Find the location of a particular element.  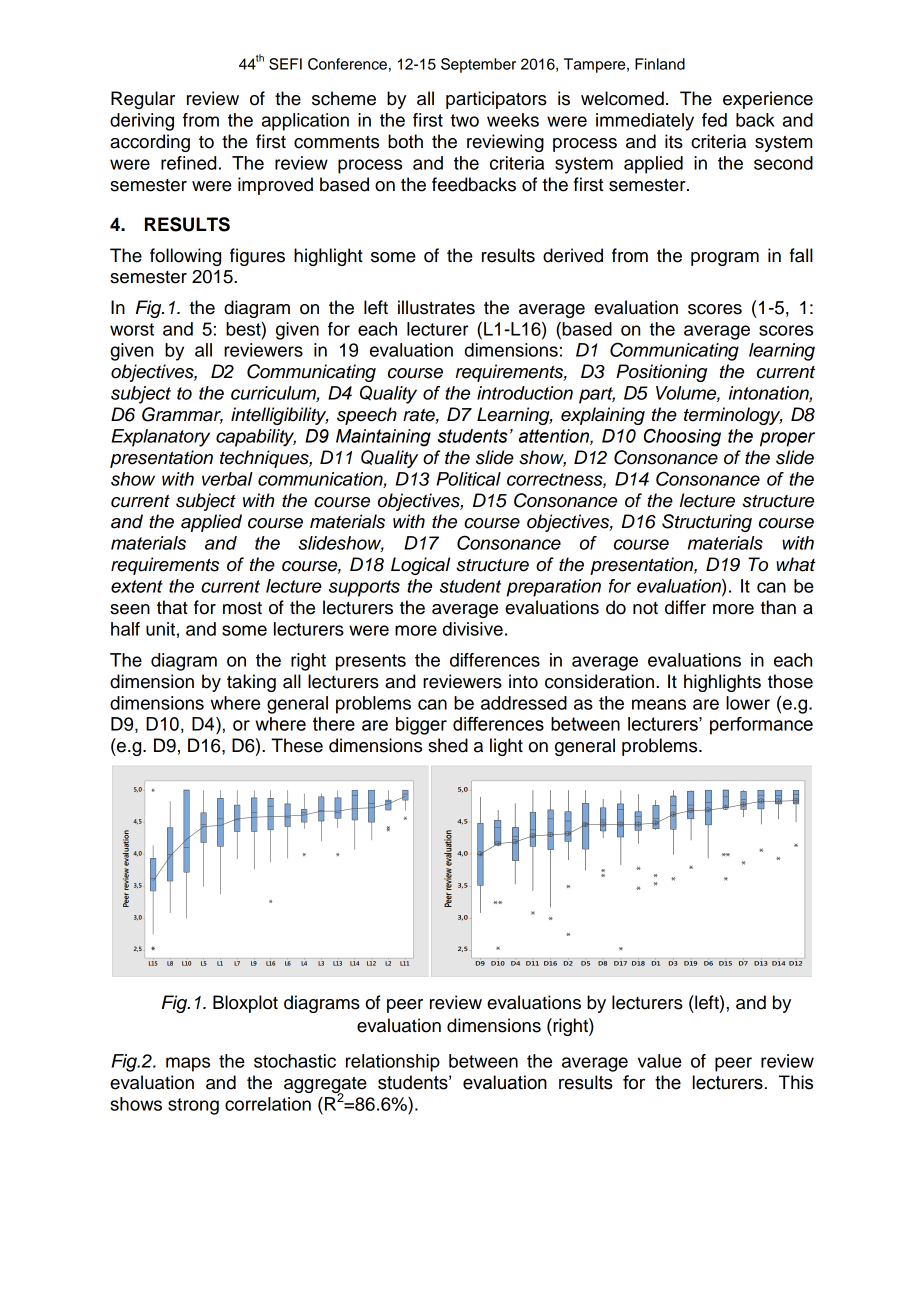

performance is located at coordinates (761, 726).
